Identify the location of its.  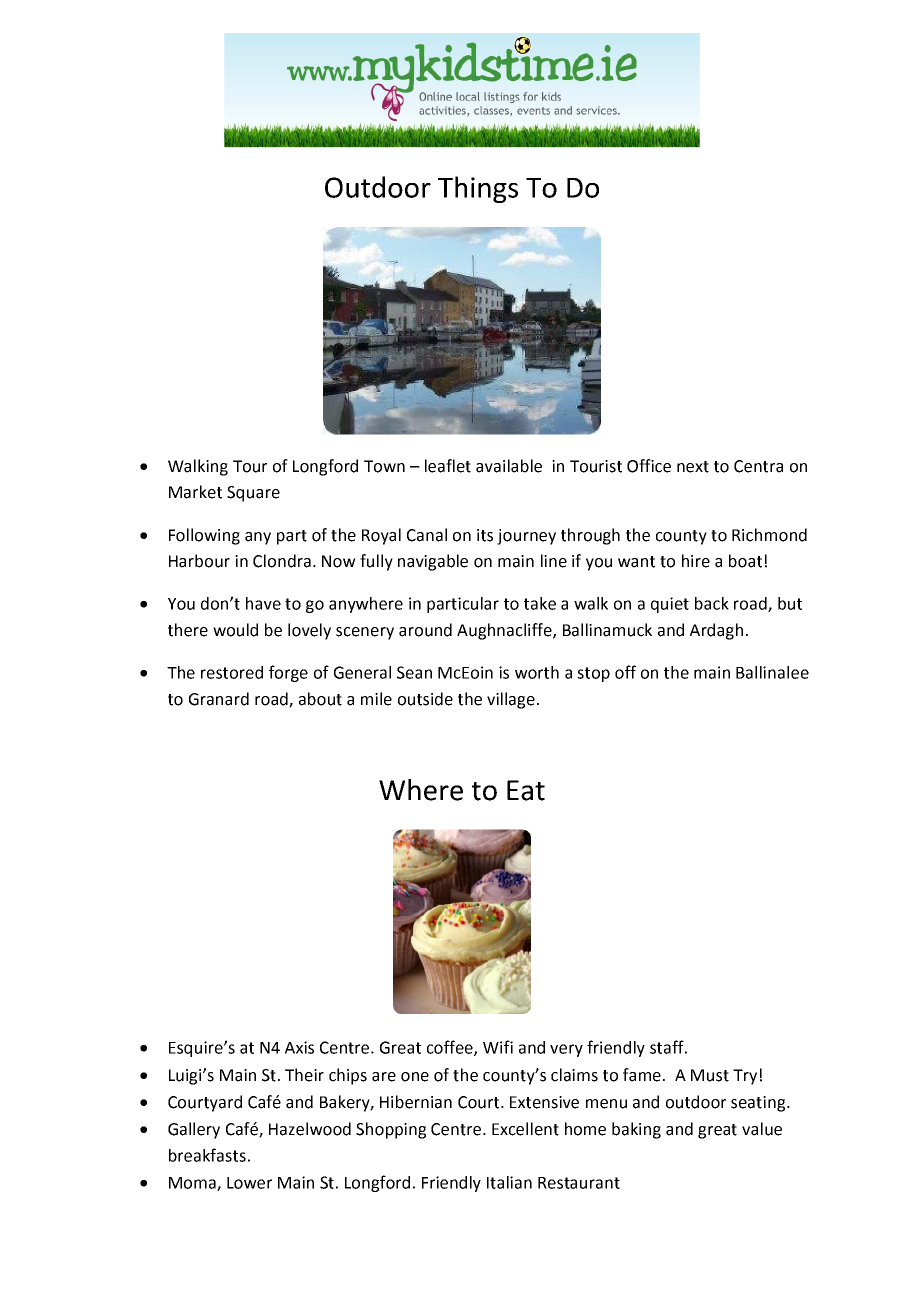
(485, 535).
